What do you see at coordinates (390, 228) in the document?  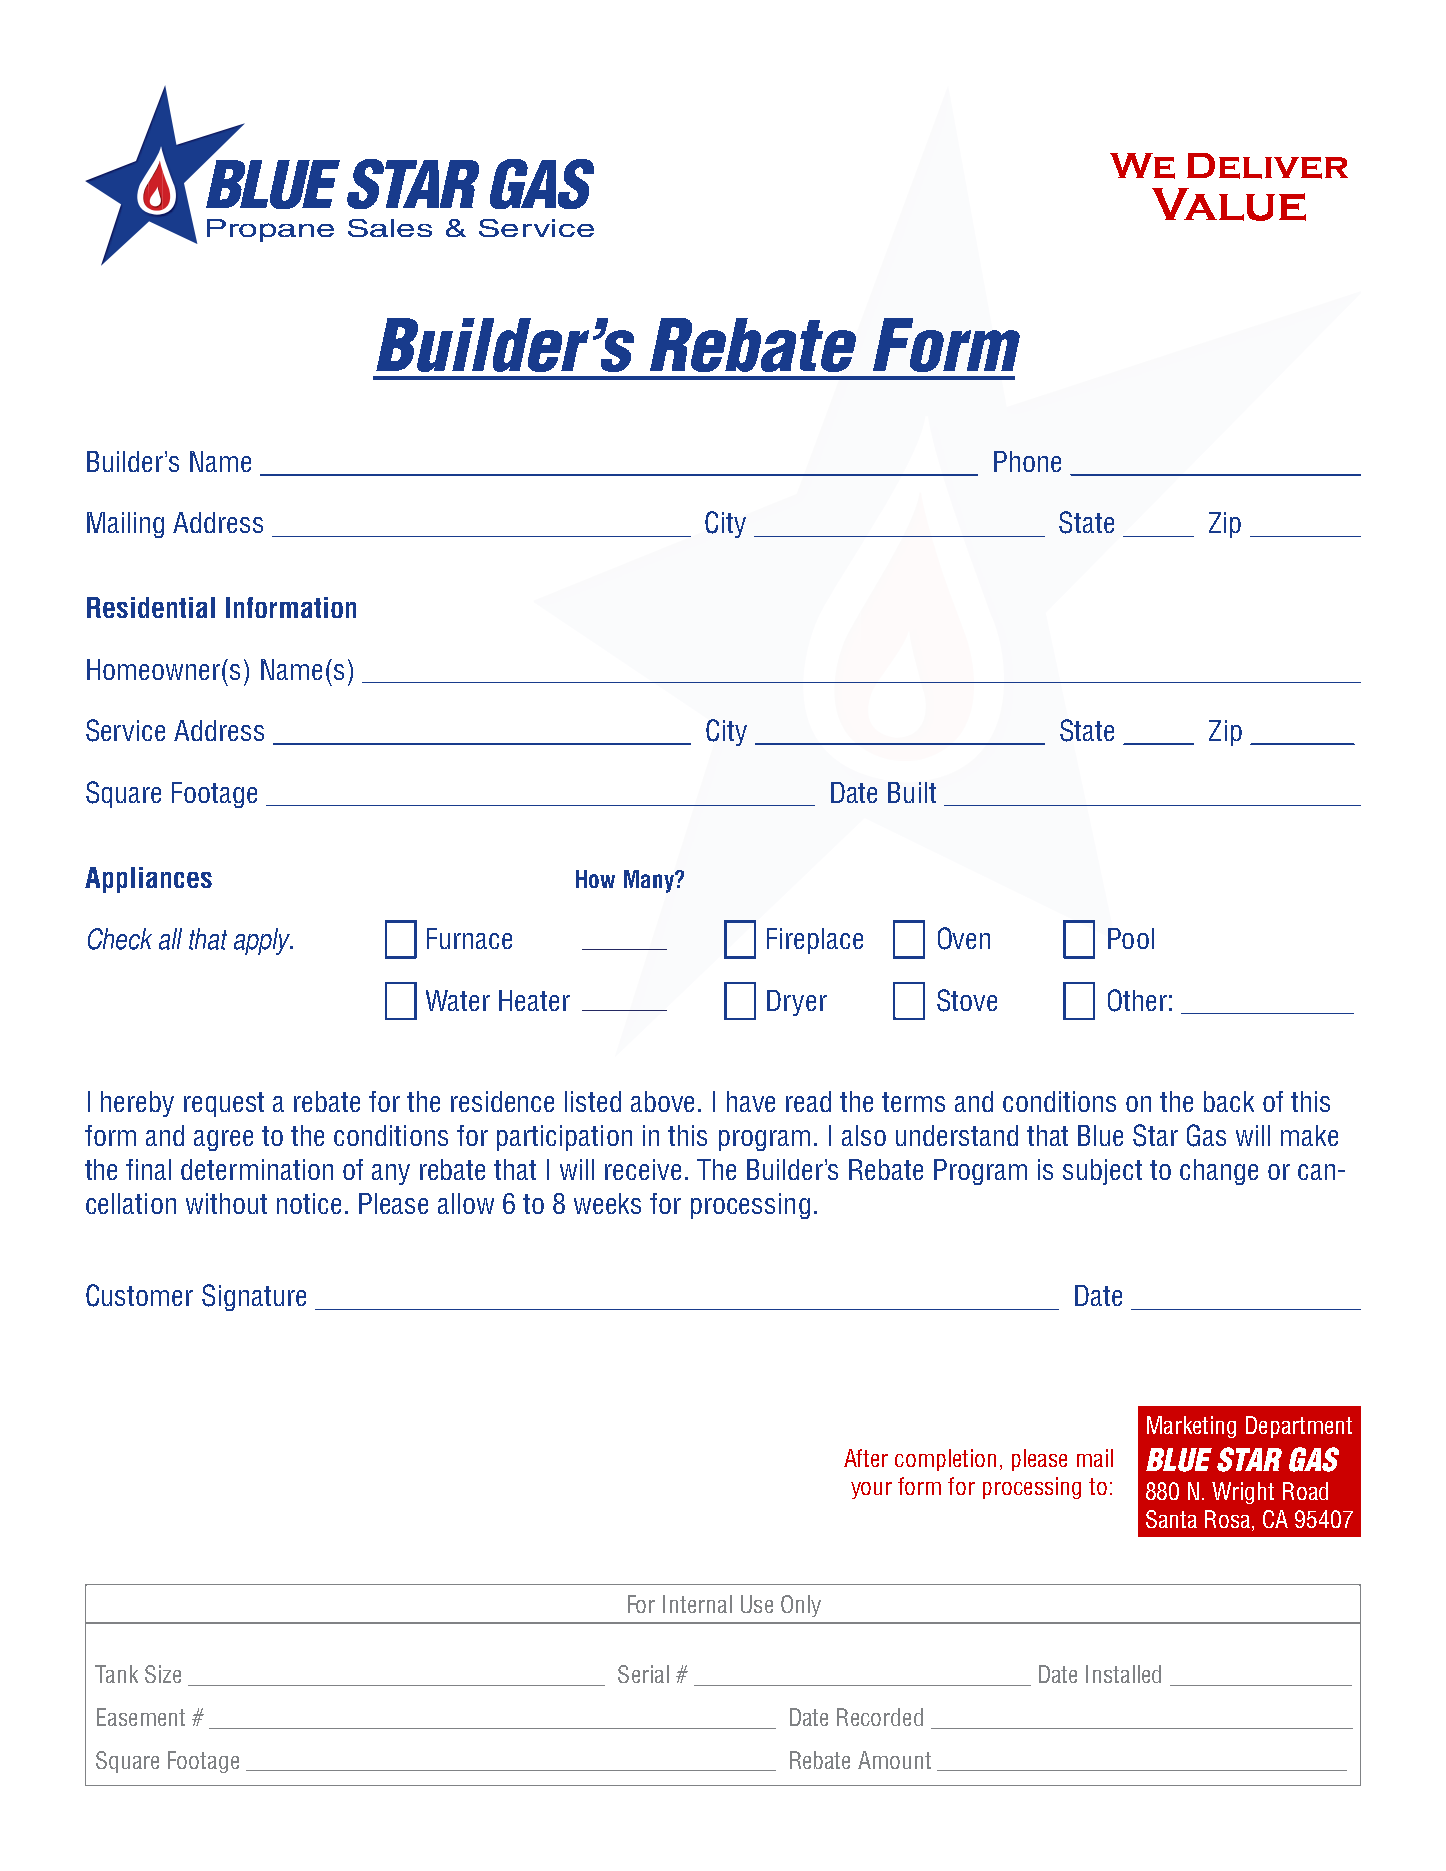 I see `Sales` at bounding box center [390, 228].
